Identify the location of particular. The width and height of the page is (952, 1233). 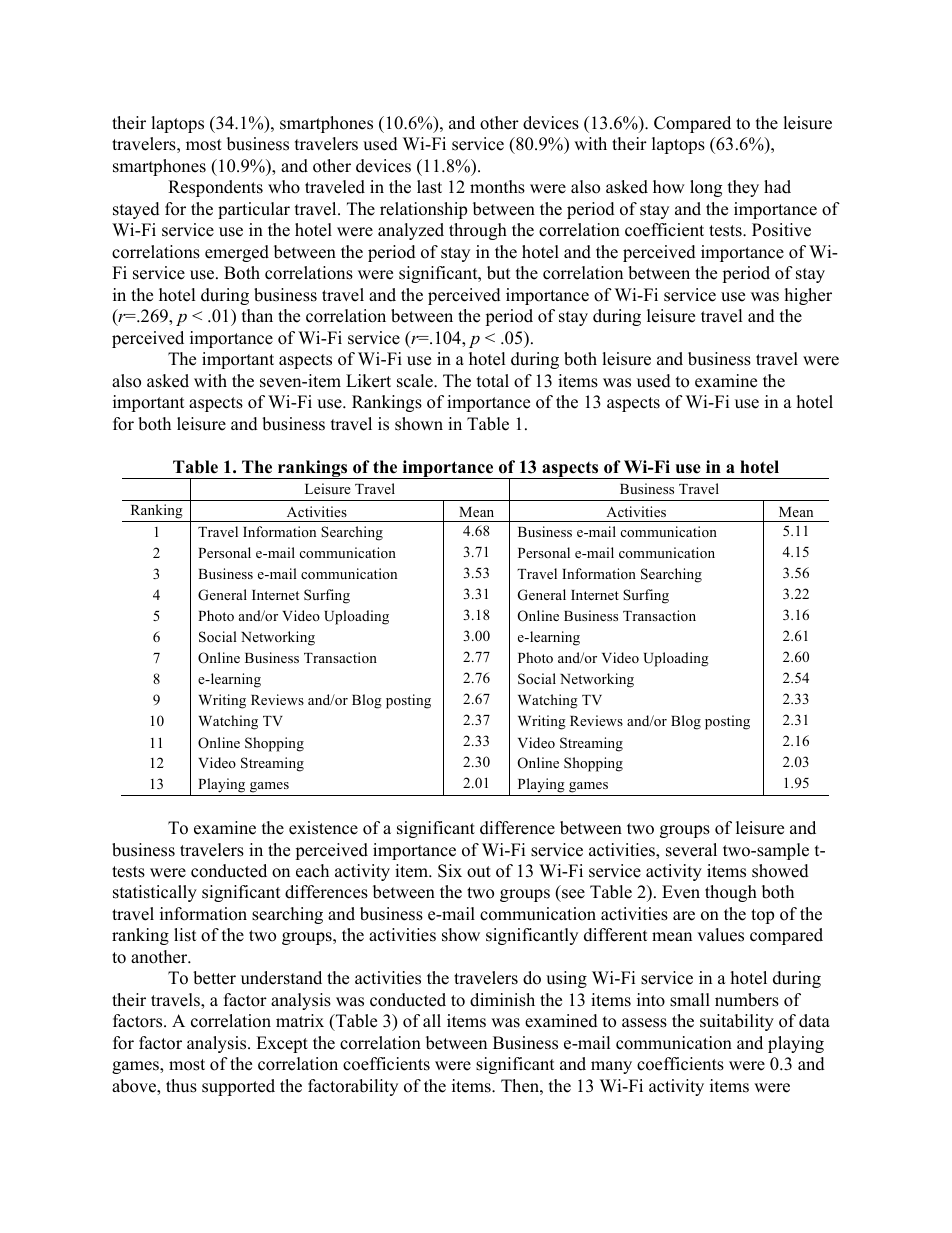
(254, 210).
